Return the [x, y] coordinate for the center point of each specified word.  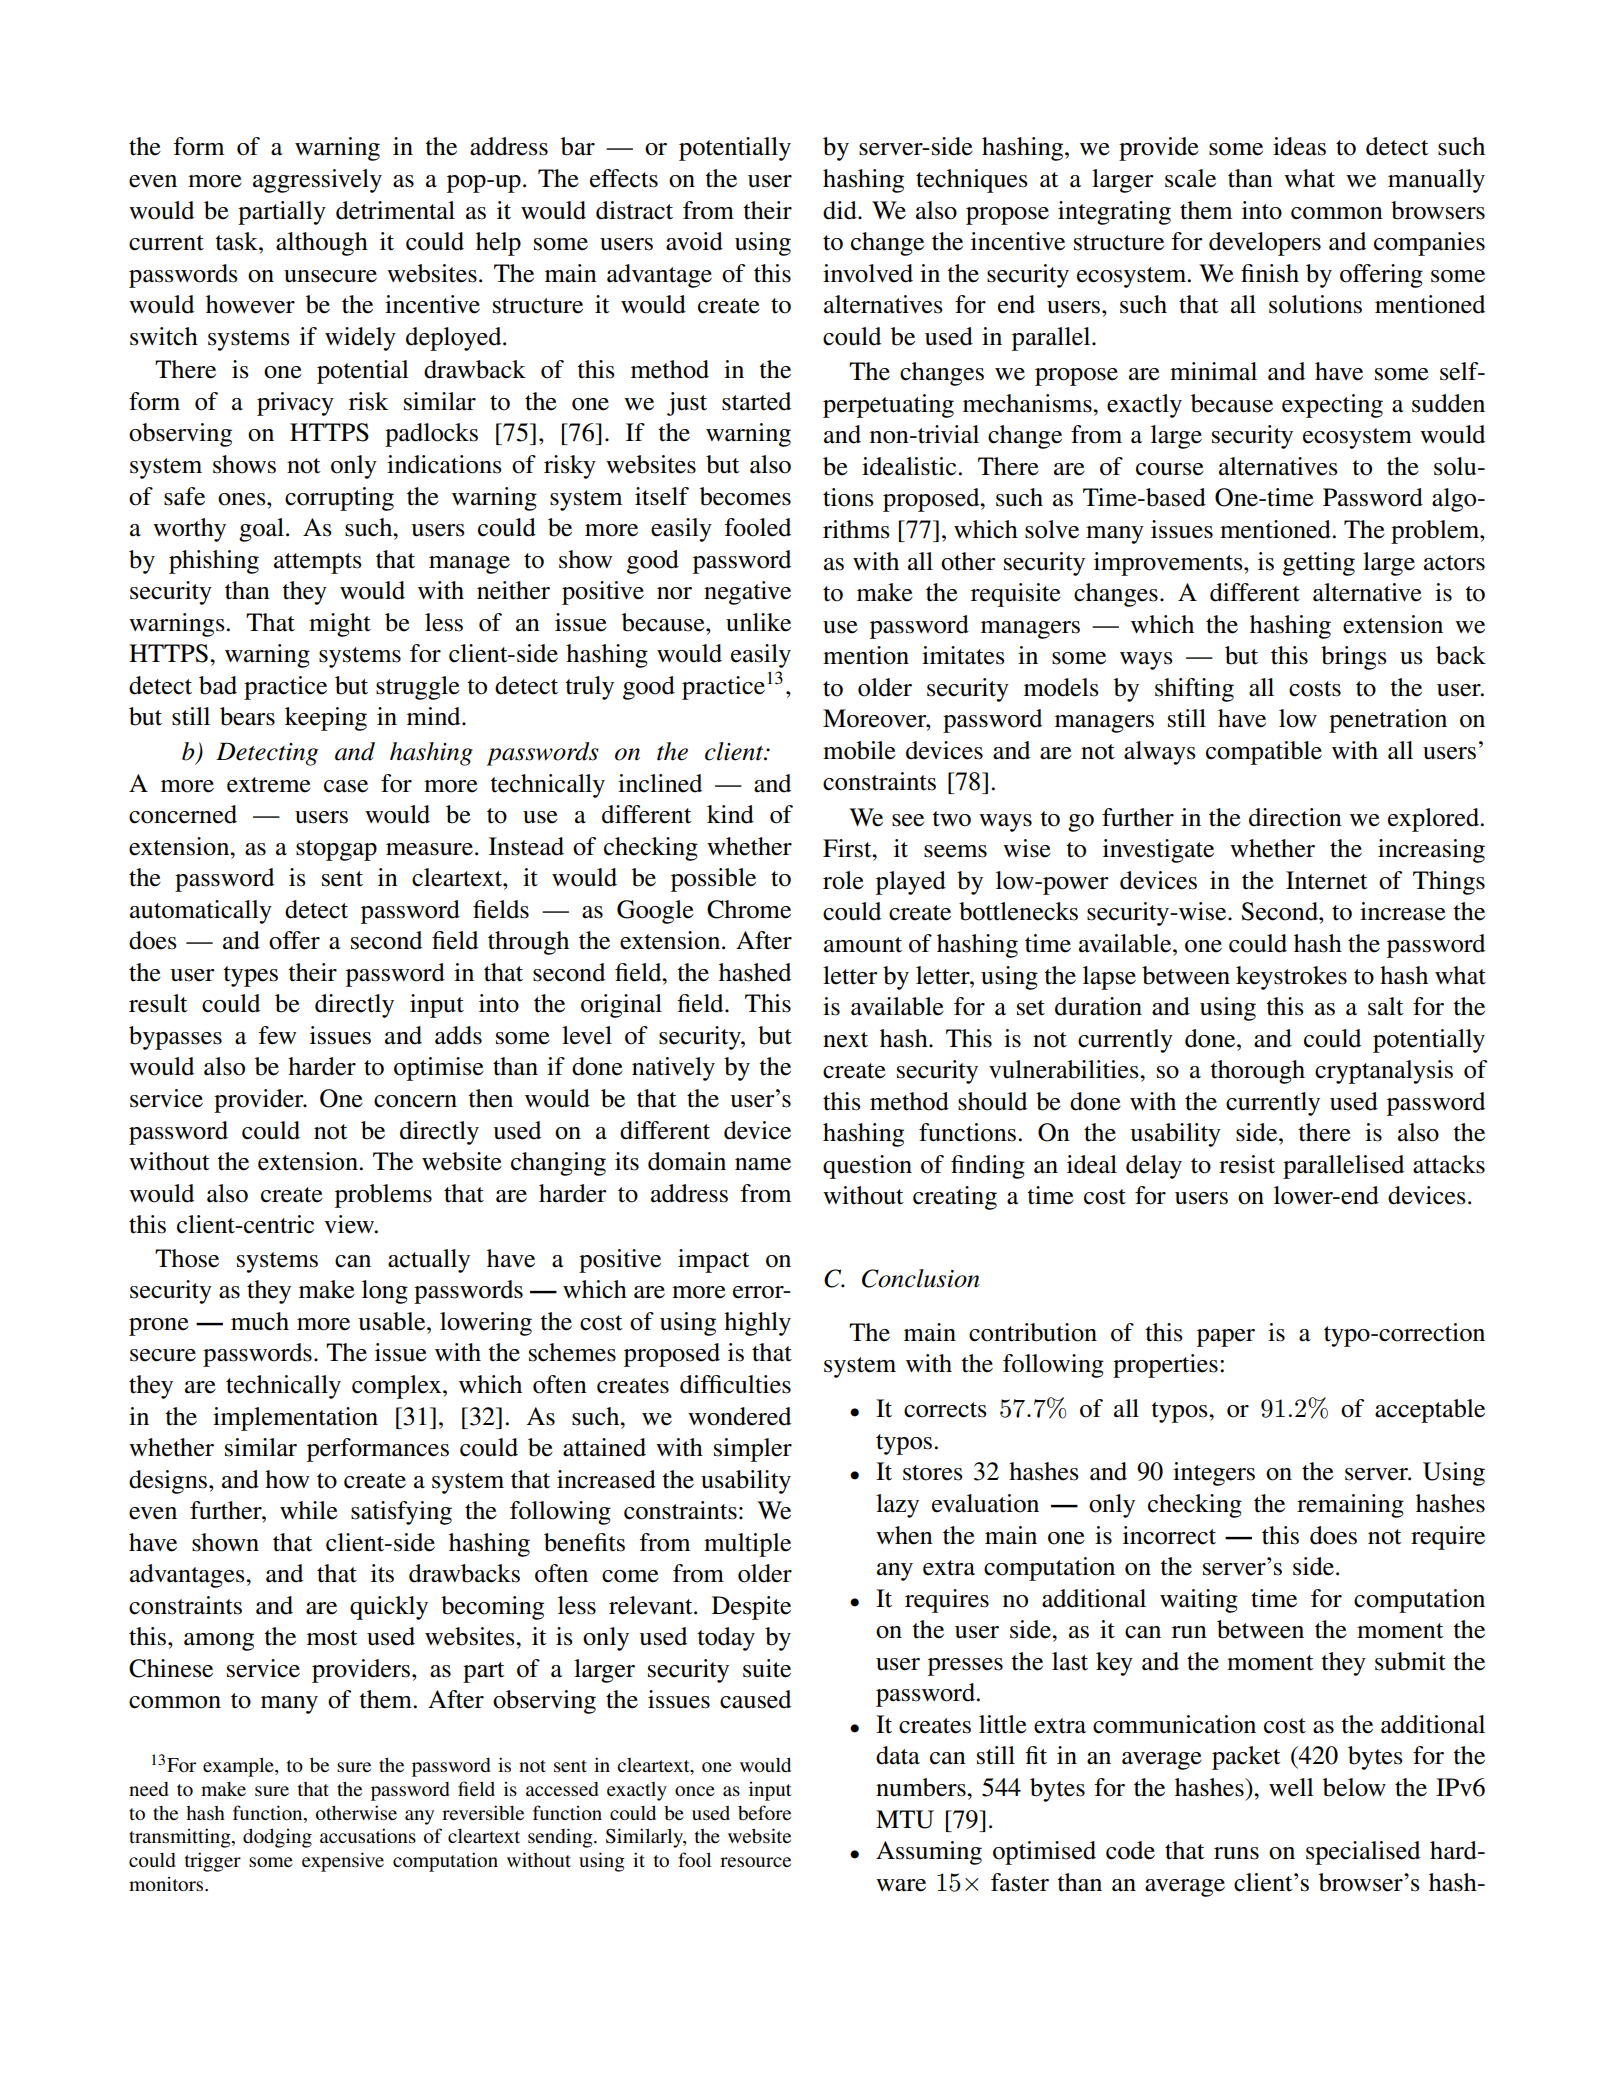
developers [1265, 244]
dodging [277, 1838]
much [260, 1321]
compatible [1264, 753]
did [841, 210]
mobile [859, 750]
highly [757, 1324]
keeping [326, 719]
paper [1226, 1338]
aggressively [317, 181]
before [764, 1812]
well [1291, 1787]
